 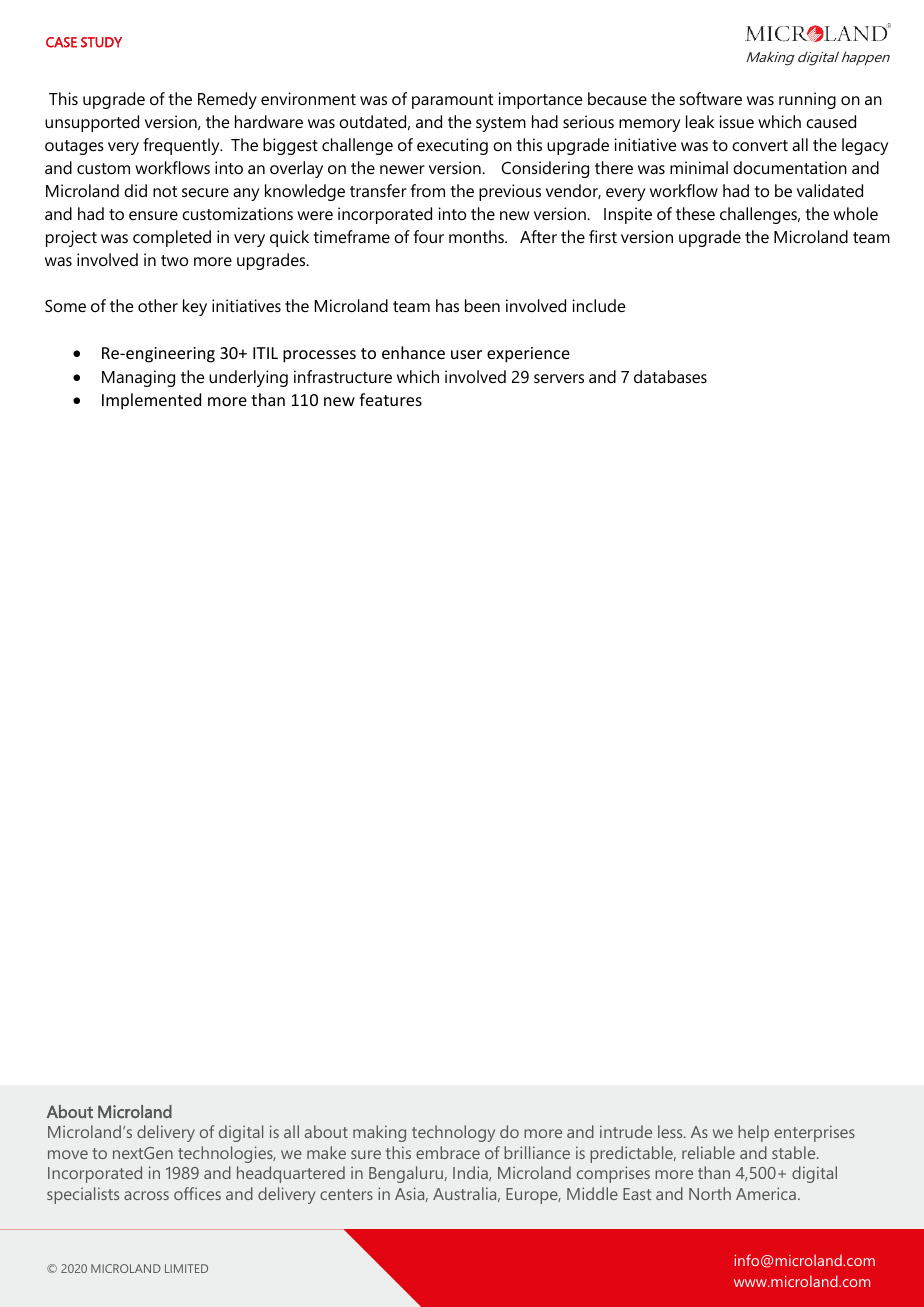 I want to click on paramount, so click(x=452, y=101).
